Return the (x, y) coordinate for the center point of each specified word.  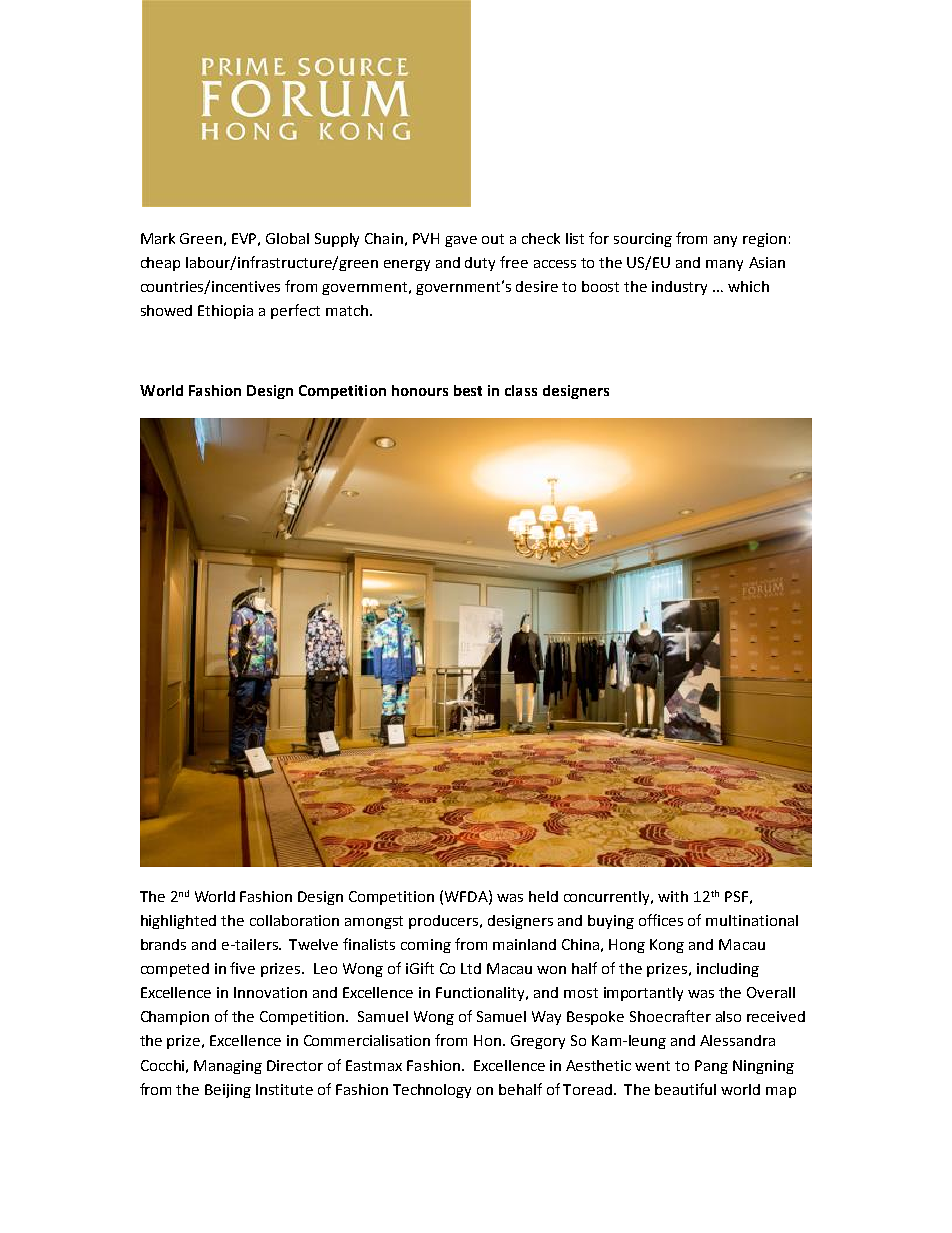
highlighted (178, 922)
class (521, 390)
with (673, 896)
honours (420, 390)
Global (287, 238)
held (543, 896)
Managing (228, 1067)
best (468, 390)
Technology (432, 1091)
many (724, 265)
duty (480, 264)
